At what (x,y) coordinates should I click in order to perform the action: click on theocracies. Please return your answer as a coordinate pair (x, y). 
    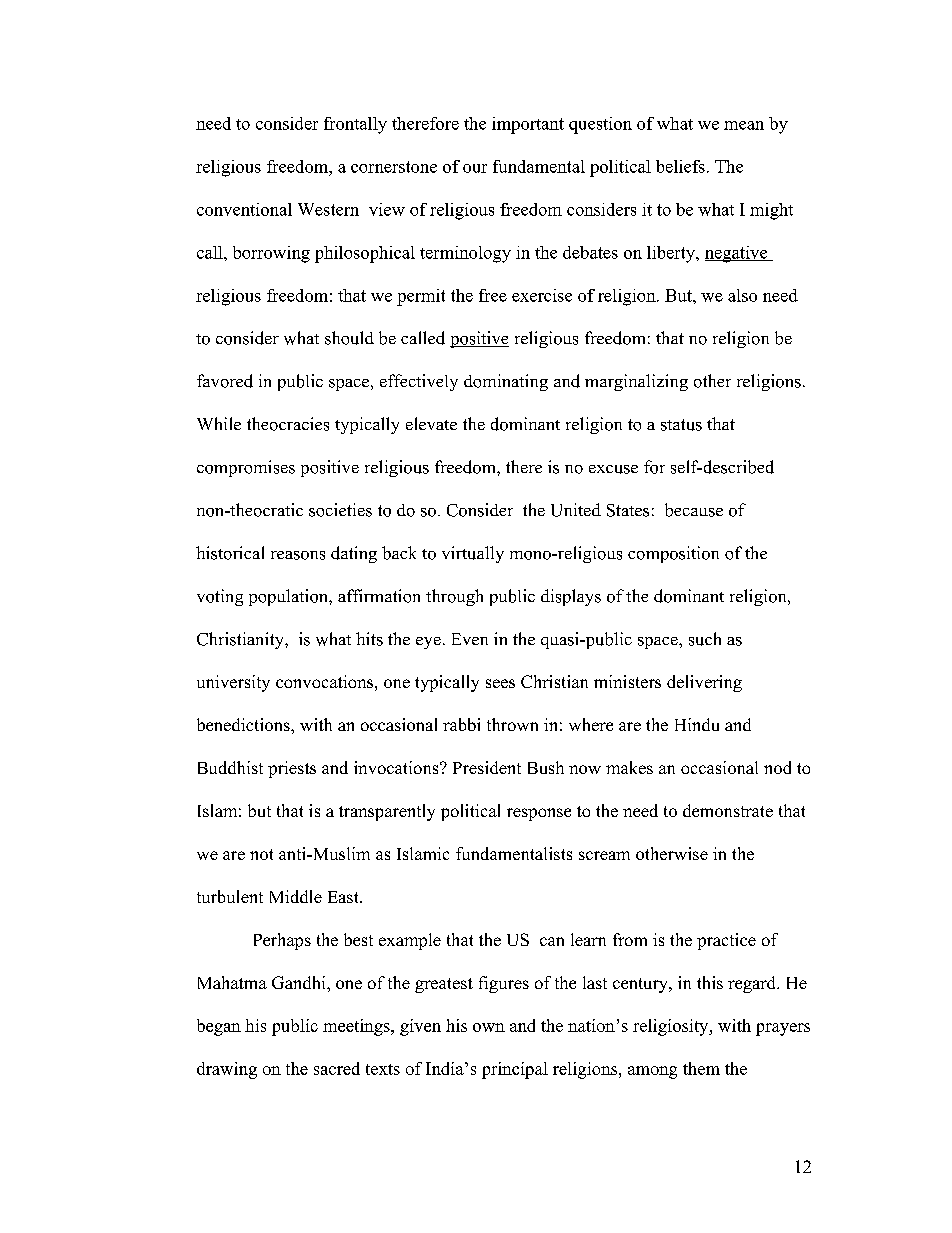
    Looking at the image, I should click on (288, 424).
